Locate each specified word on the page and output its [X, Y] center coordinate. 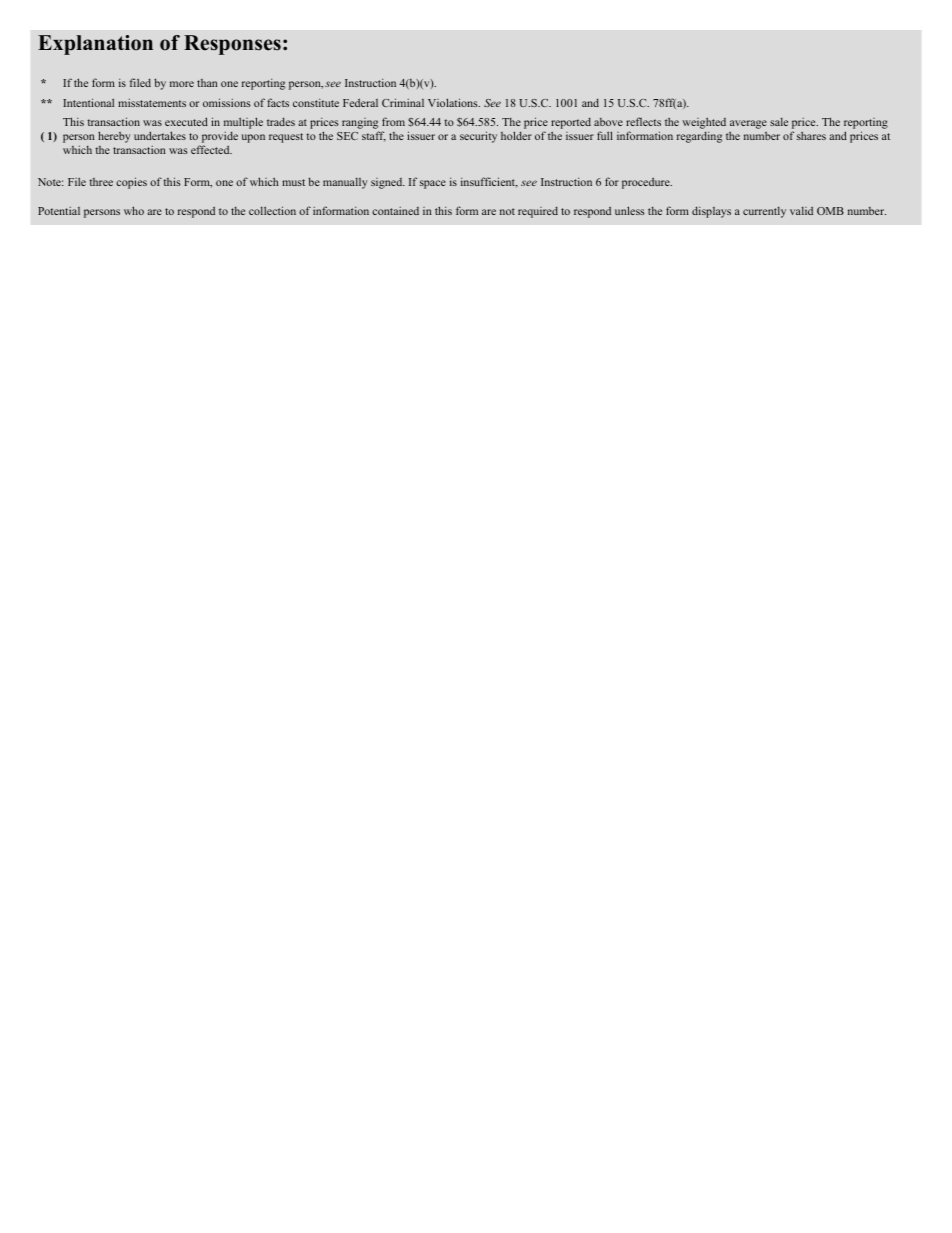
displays [711, 212]
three [101, 182]
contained [395, 211]
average [748, 126]
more [182, 84]
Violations [454, 102]
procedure [647, 183]
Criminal [403, 102]
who [134, 210]
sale [779, 122]
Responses [232, 45]
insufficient [489, 182]
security [478, 137]
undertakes [160, 135]
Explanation [95, 45]
